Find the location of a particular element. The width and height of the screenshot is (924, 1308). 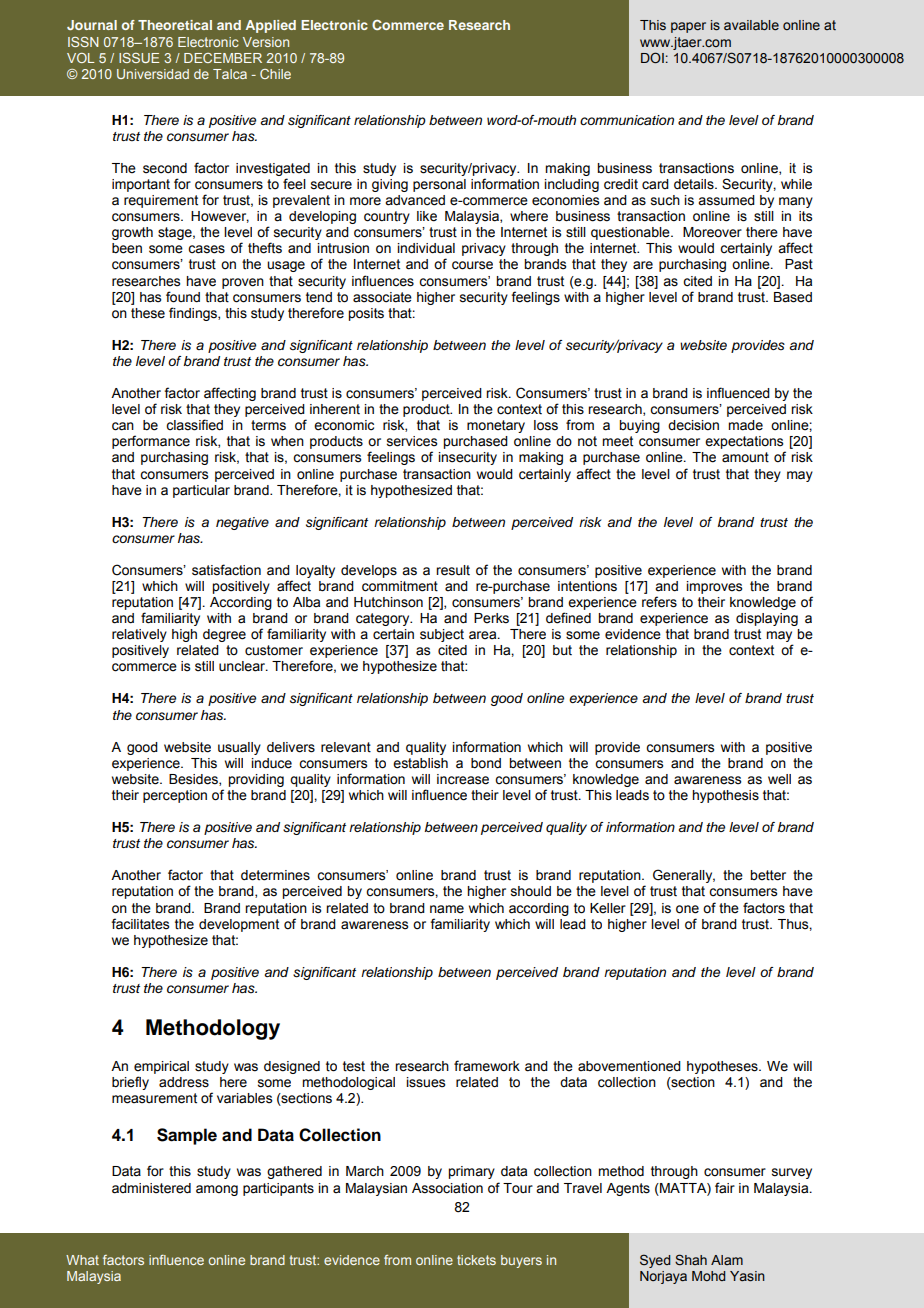

Universidad is located at coordinates (153, 74).
